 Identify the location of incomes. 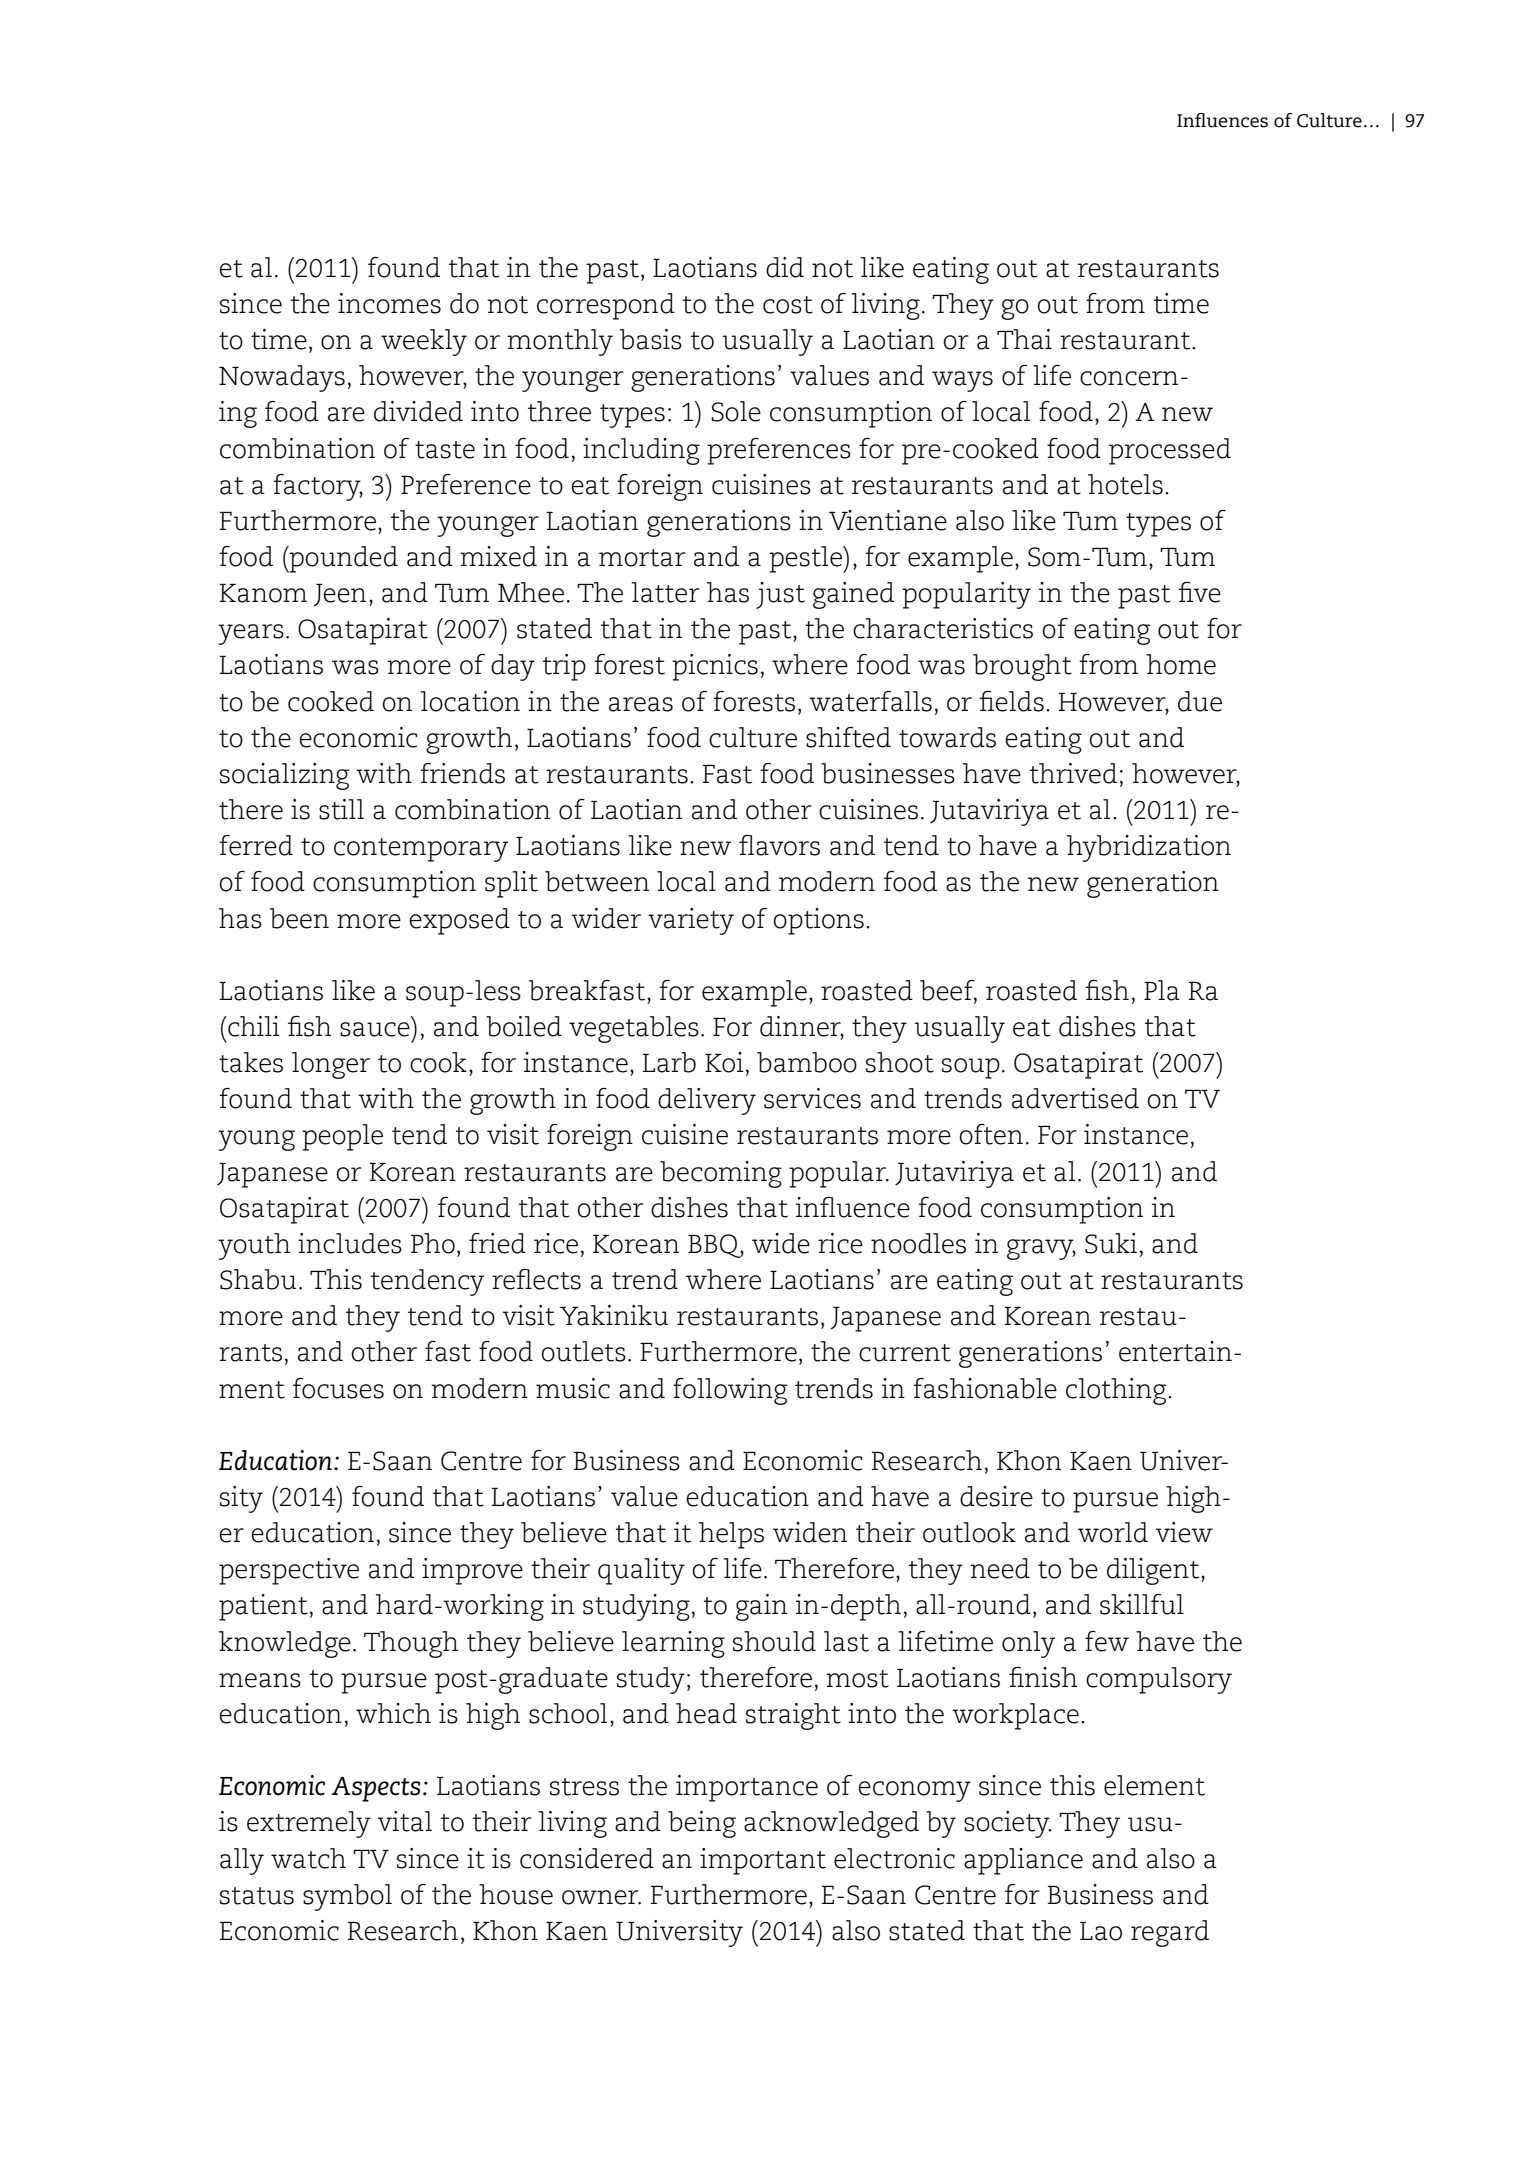
(389, 303).
